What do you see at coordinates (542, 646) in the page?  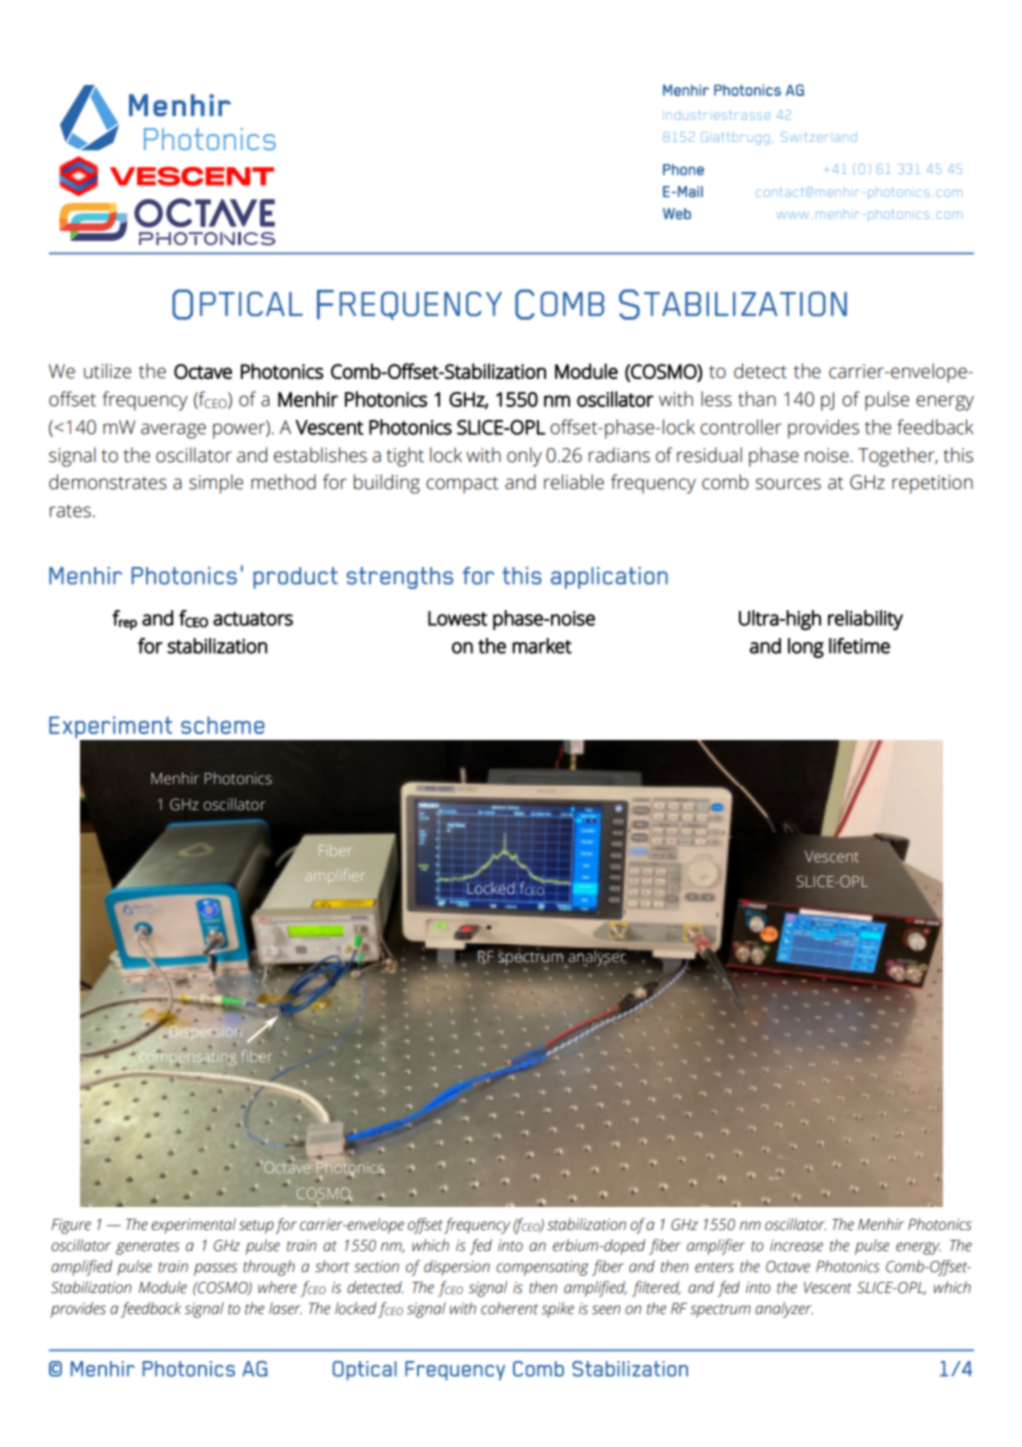 I see `market` at bounding box center [542, 646].
